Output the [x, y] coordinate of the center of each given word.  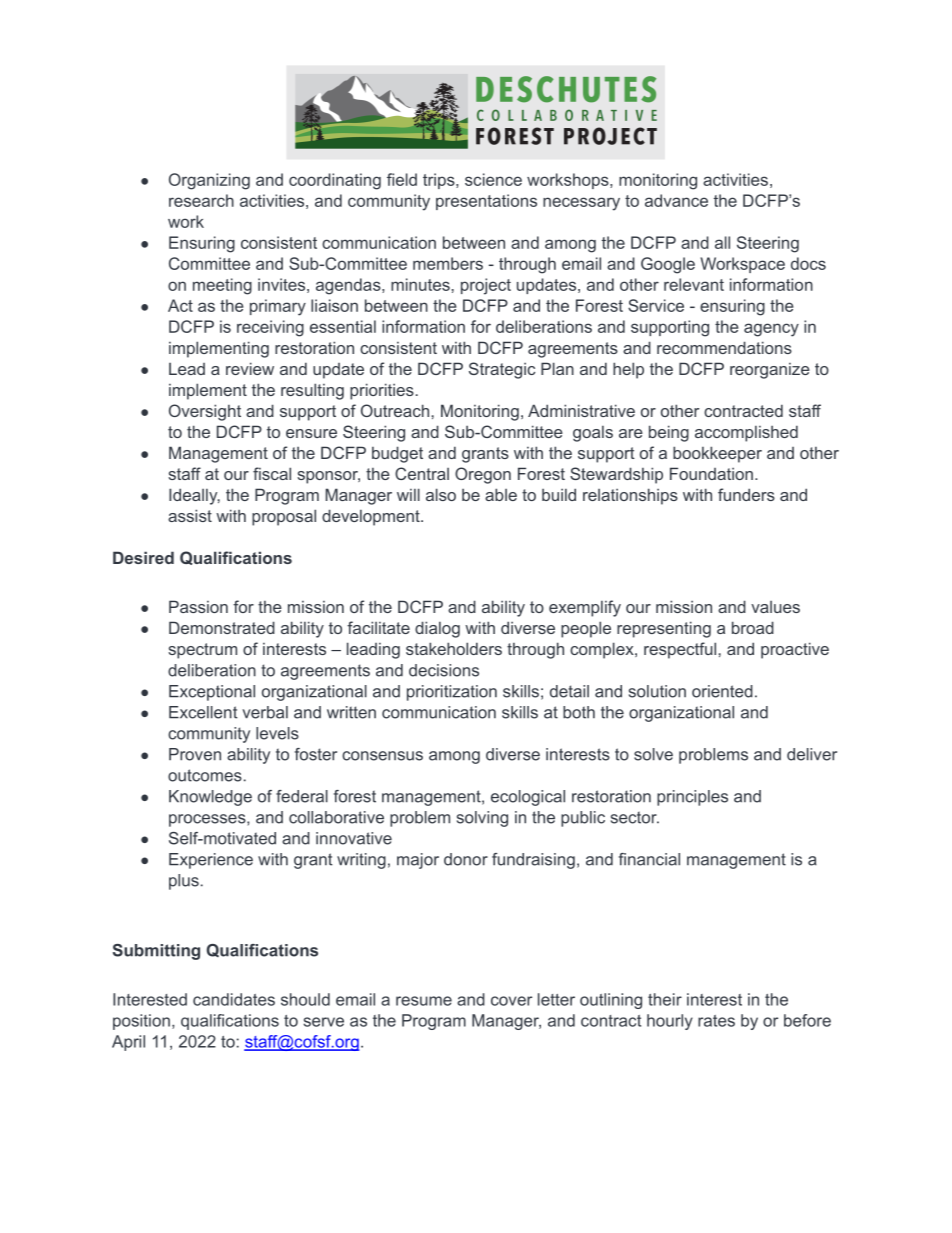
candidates [234, 999]
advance [676, 200]
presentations [486, 202]
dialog [437, 629]
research [201, 200]
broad [753, 627]
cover [511, 1001]
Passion [198, 606]
